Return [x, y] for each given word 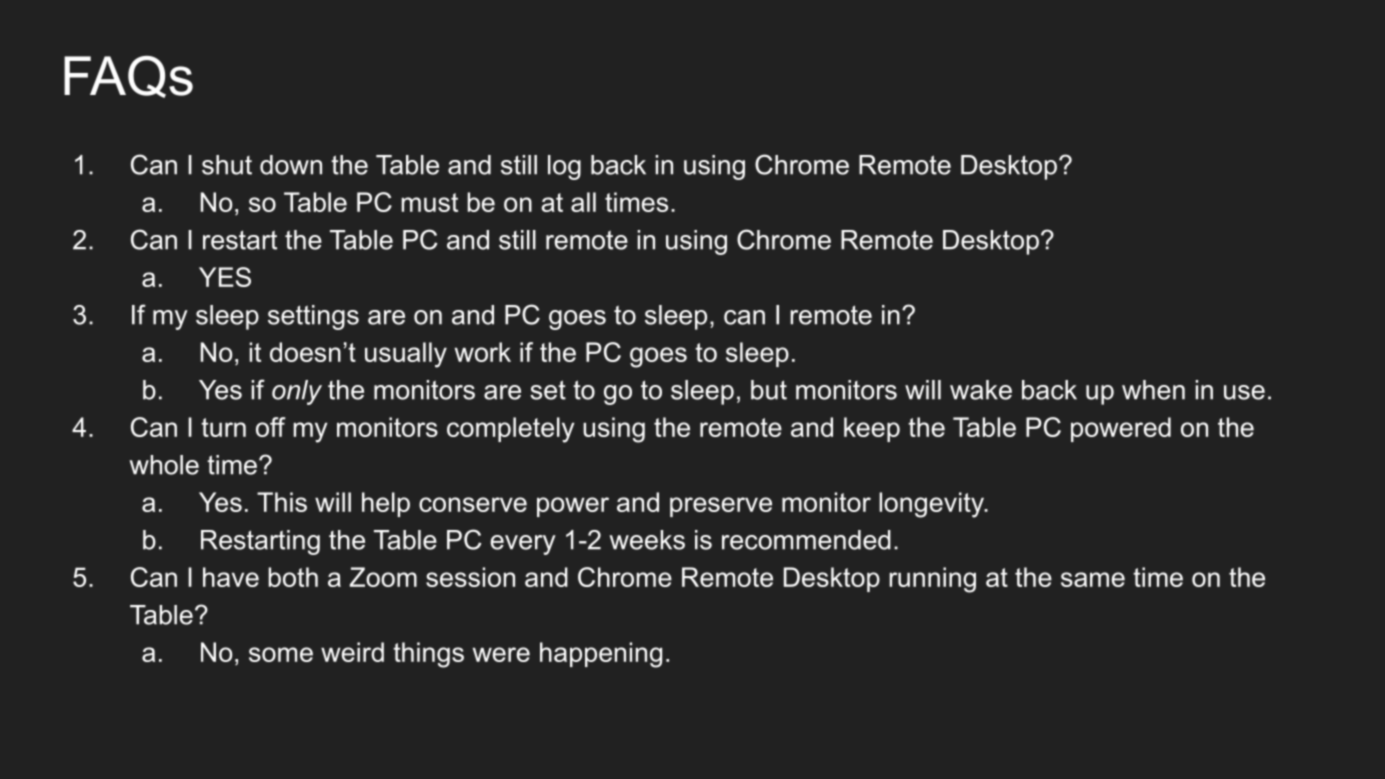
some [281, 654]
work [483, 352]
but [769, 390]
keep [872, 429]
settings [313, 317]
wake [981, 390]
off [271, 427]
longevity [932, 505]
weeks [647, 540]
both [293, 577]
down [291, 165]
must [429, 202]
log [564, 167]
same [1093, 579]
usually [406, 355]
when [1153, 390]
